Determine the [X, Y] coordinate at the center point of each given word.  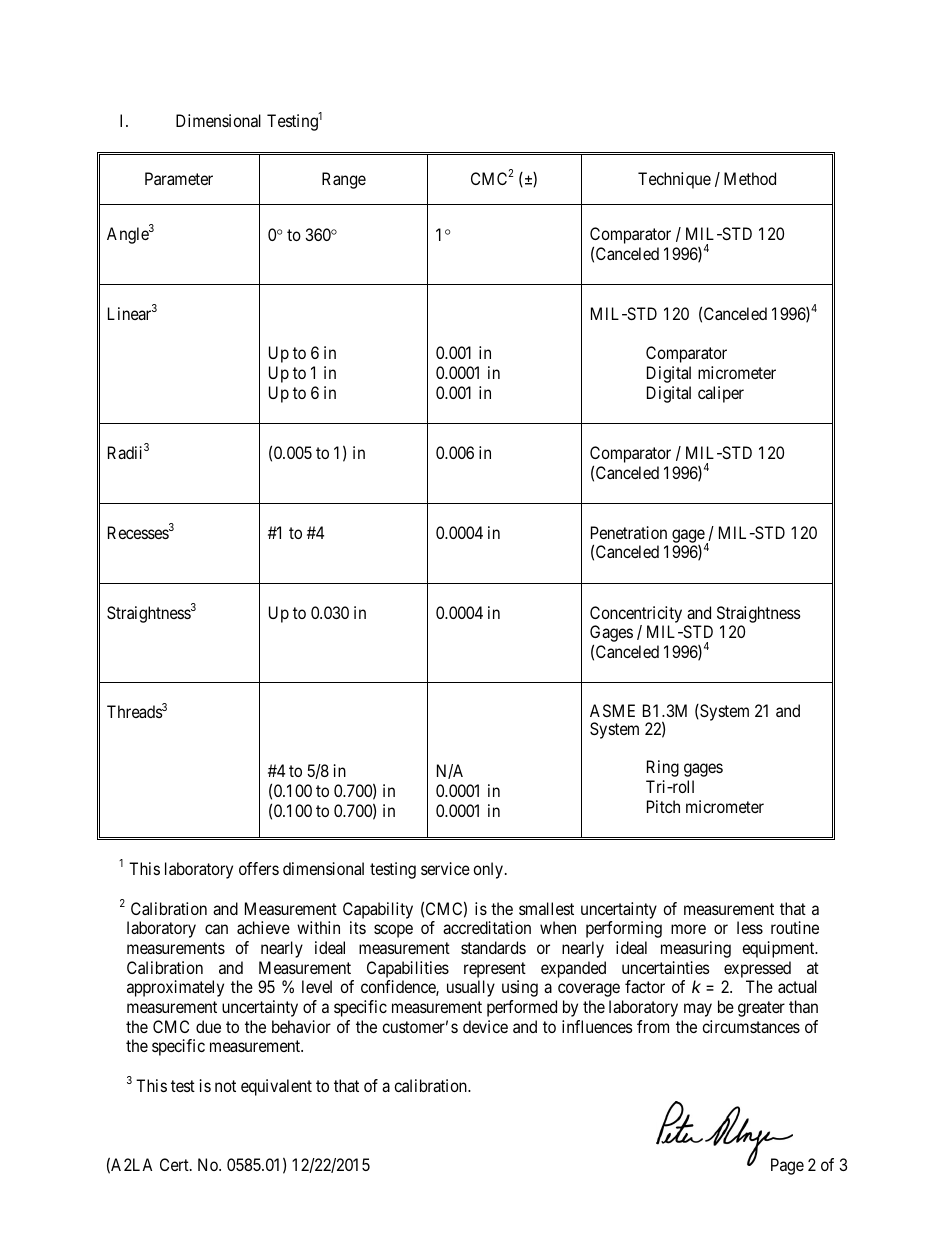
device [485, 1026]
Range [344, 180]
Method [750, 178]
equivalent [276, 1087]
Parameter [179, 178]
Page [787, 1166]
